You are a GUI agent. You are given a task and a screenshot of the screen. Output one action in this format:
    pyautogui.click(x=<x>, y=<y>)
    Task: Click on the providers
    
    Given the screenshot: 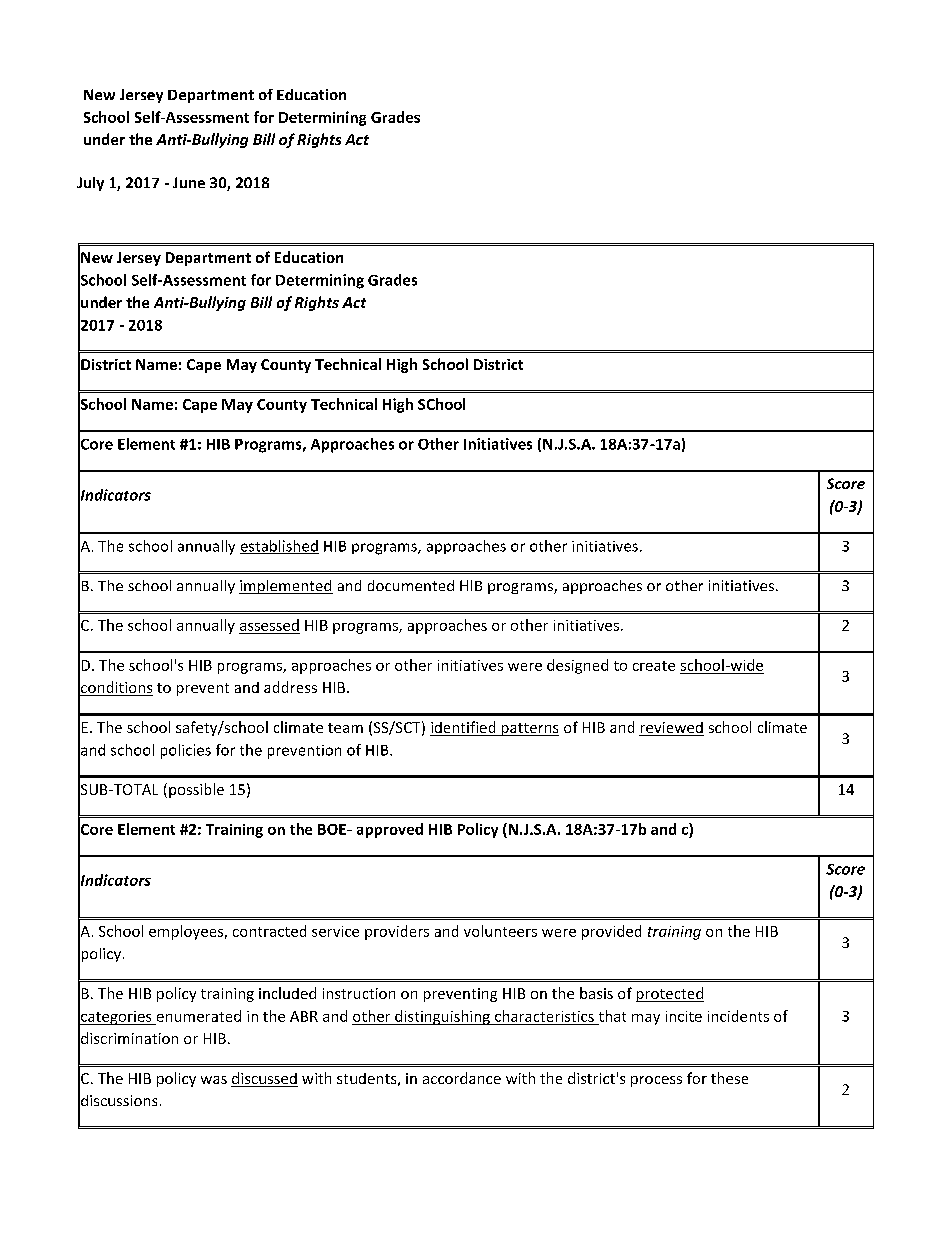 What is the action you would take?
    pyautogui.click(x=397, y=932)
